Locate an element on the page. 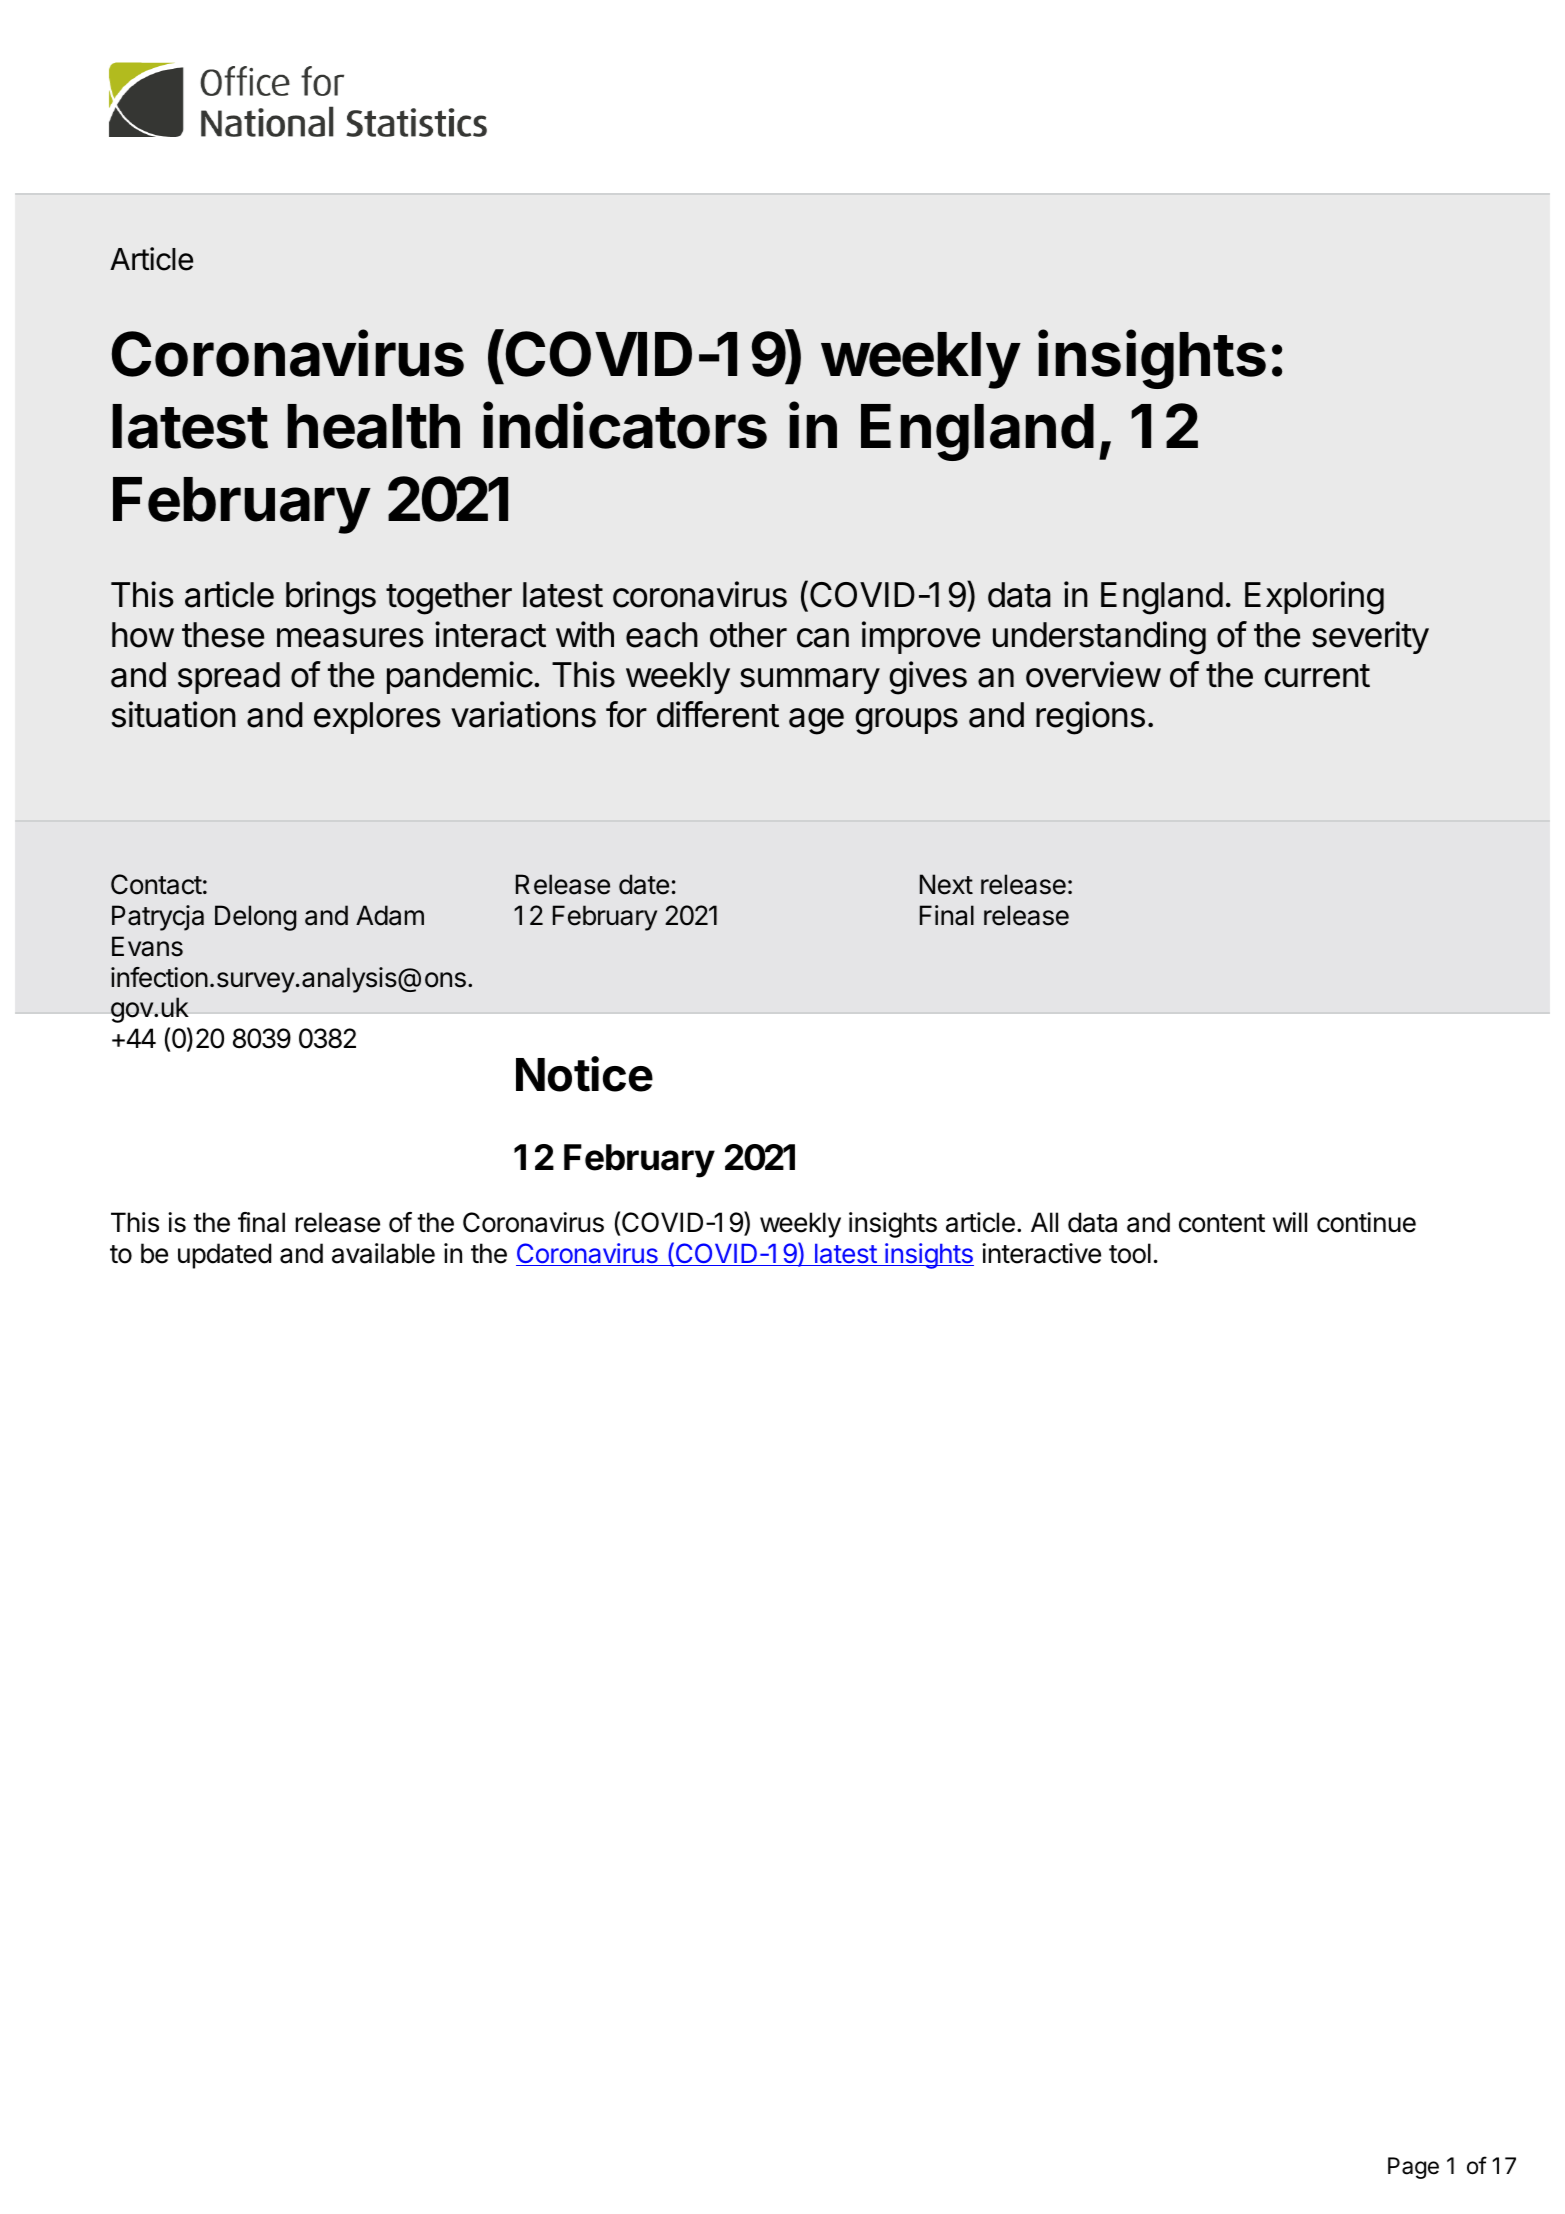 The width and height of the page is (1565, 2214). will is located at coordinates (1290, 1222).
